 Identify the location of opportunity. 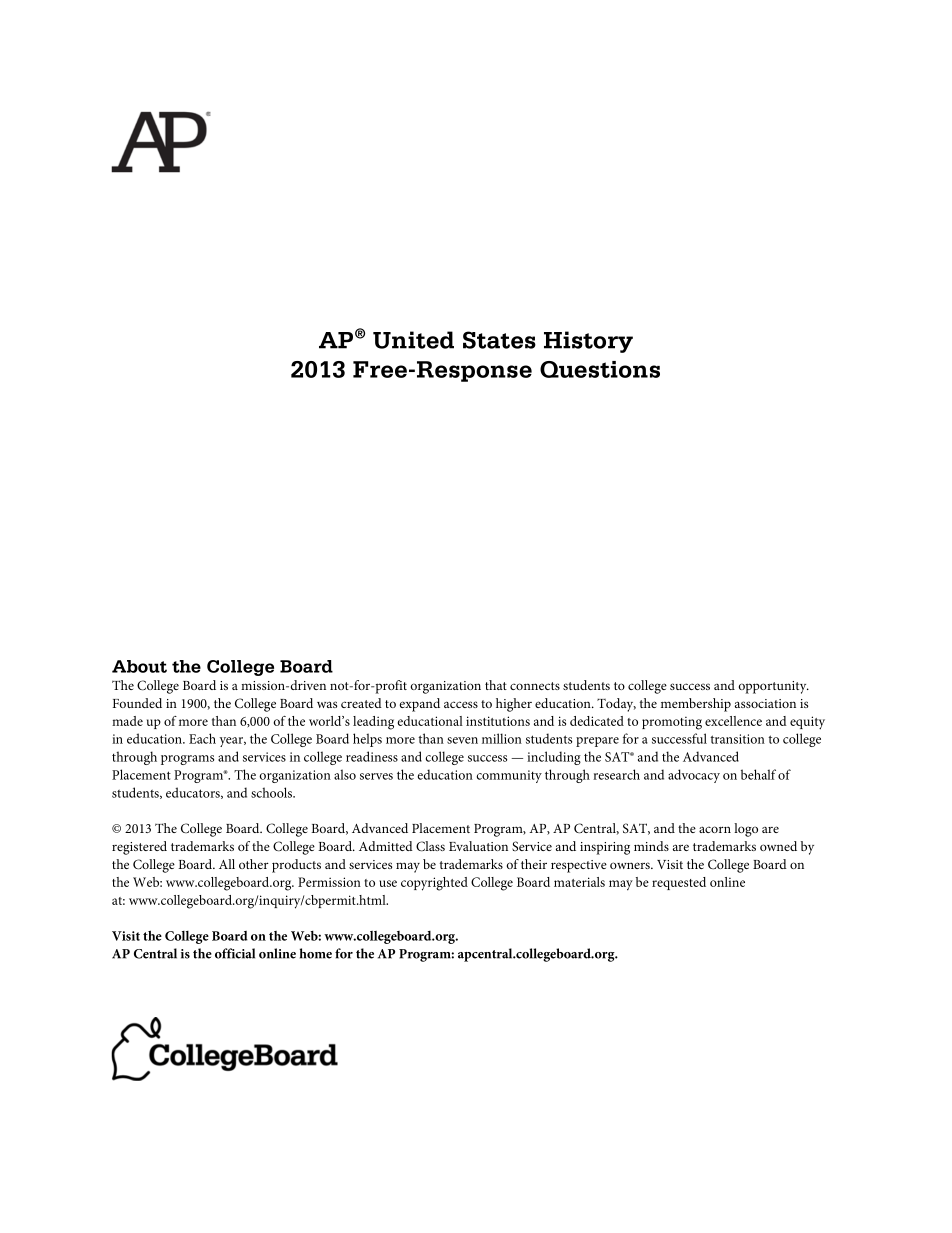
(774, 687).
